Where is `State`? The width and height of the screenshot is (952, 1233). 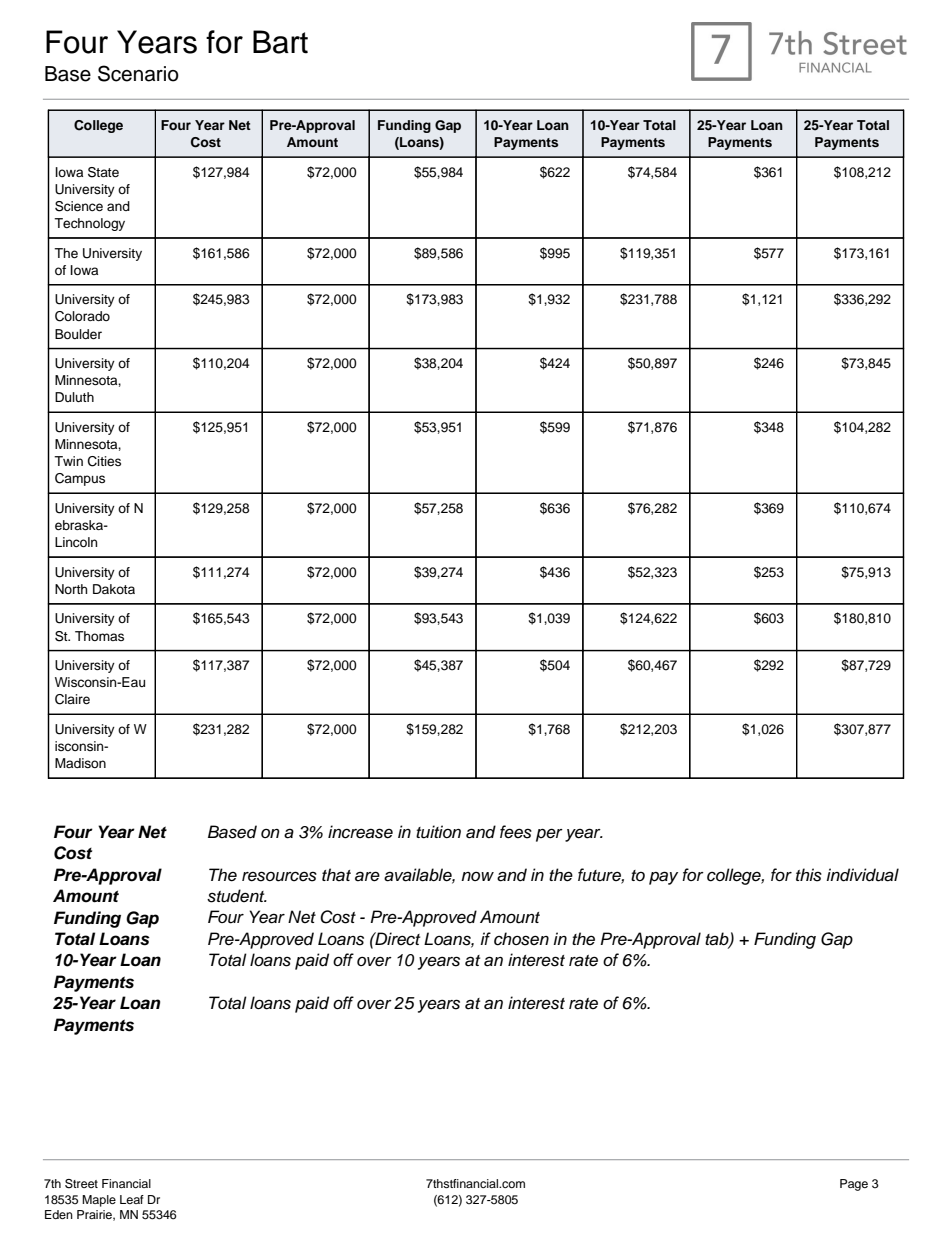
State is located at coordinates (103, 172).
